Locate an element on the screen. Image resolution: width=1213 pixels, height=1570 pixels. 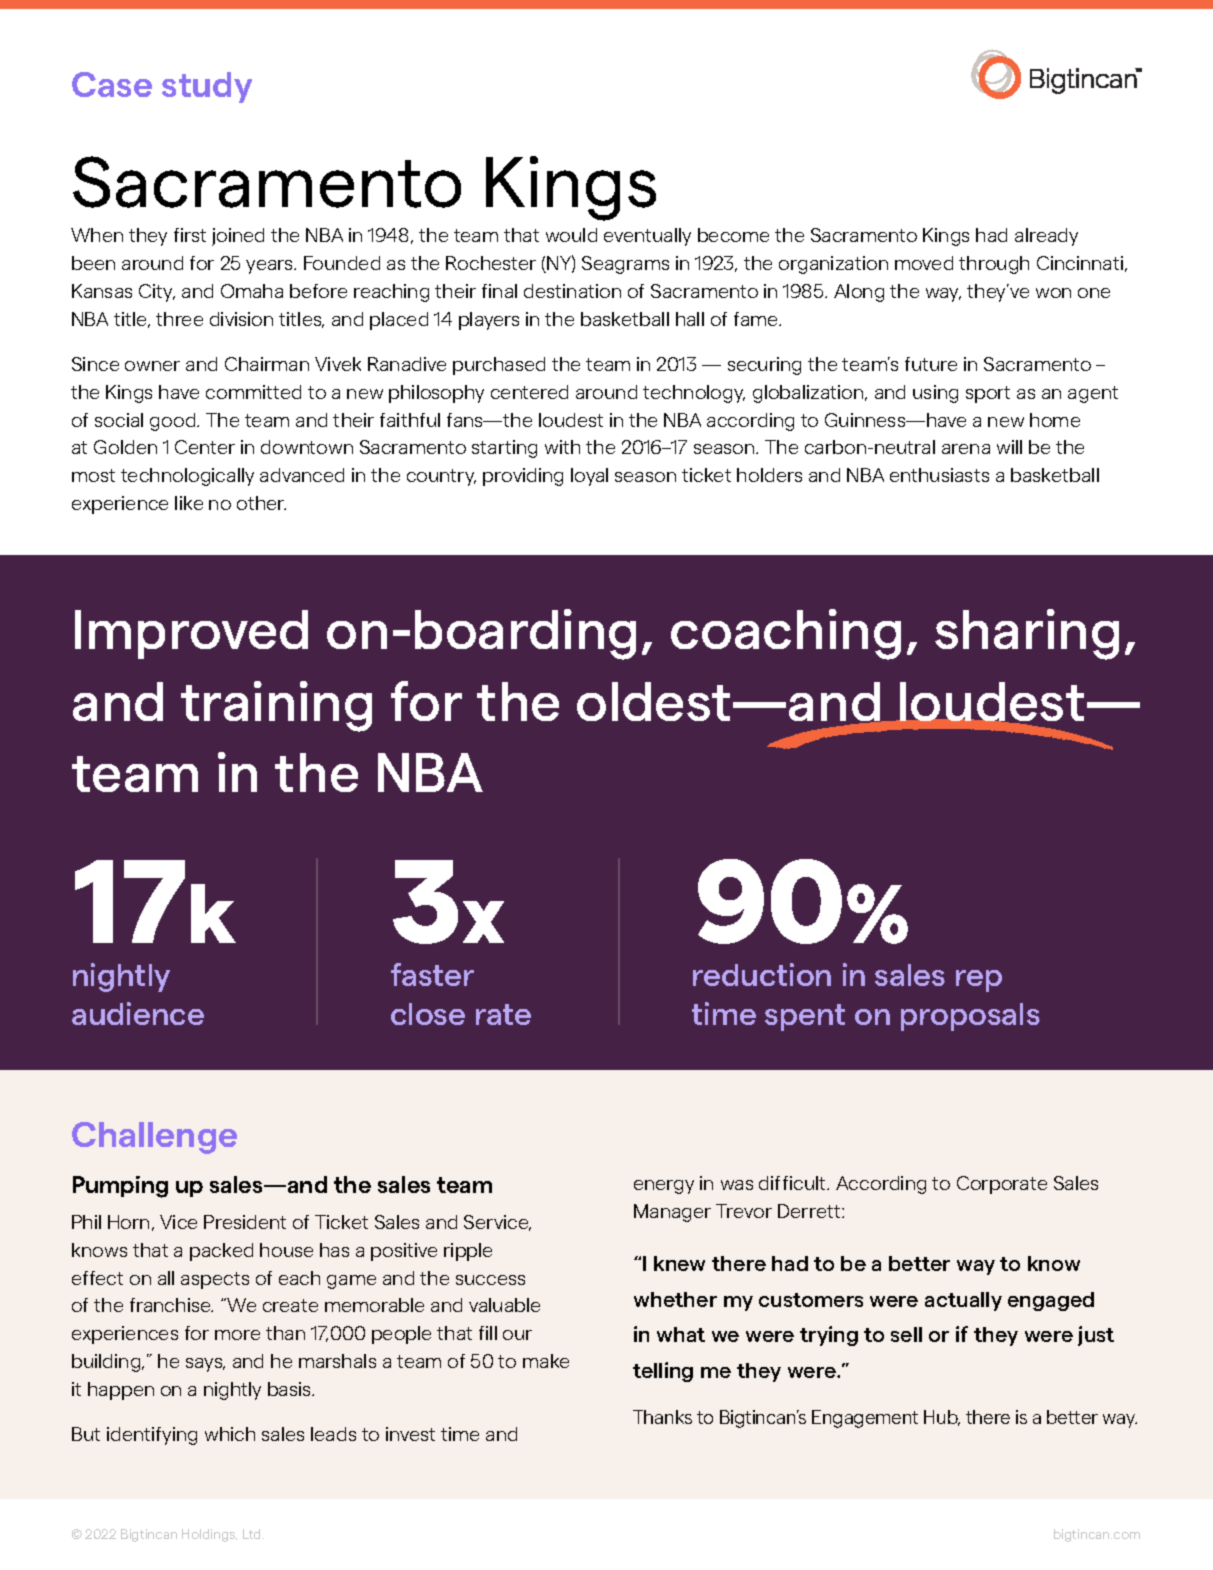
Holdings is located at coordinates (209, 1535).
